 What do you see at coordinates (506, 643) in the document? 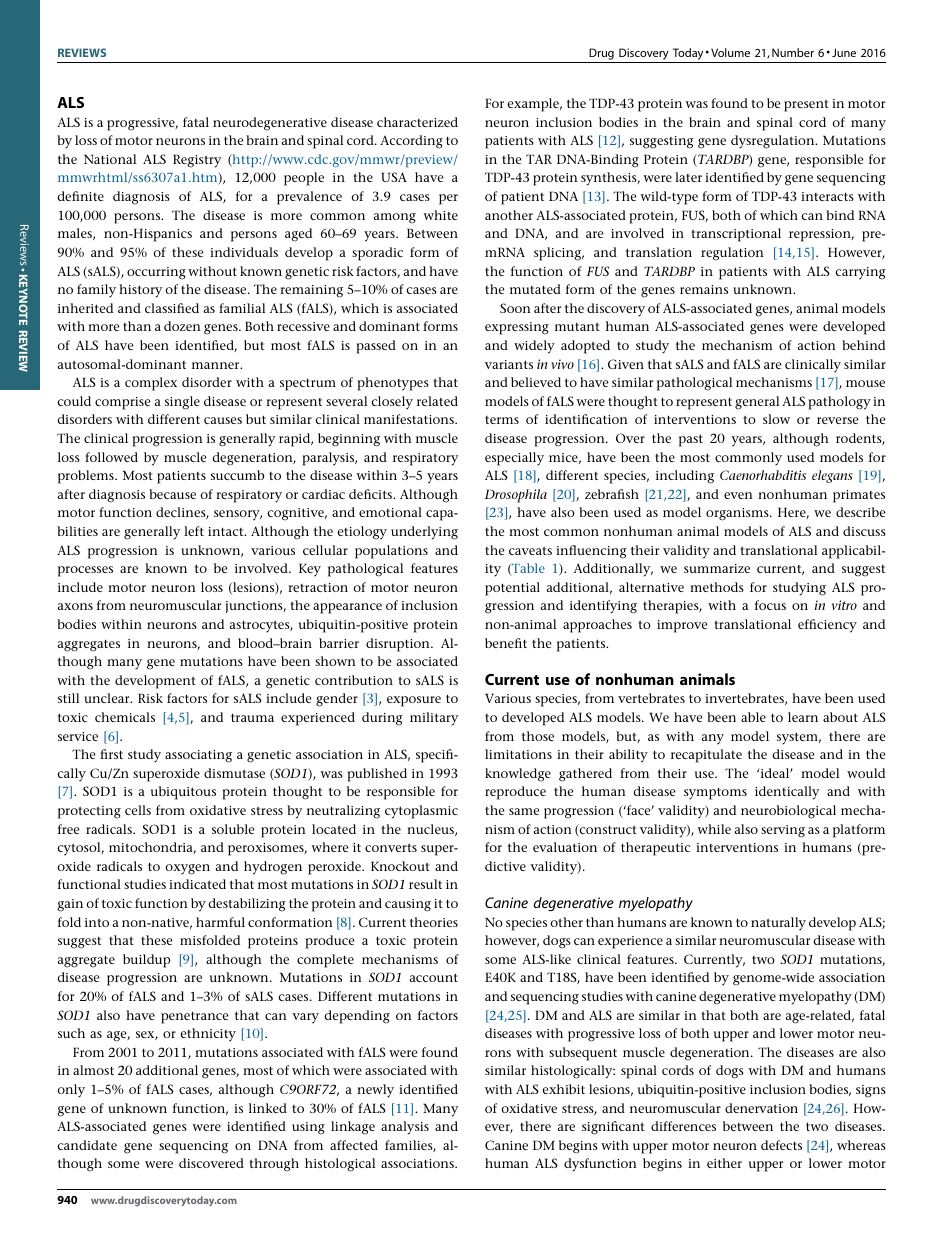
I see `benefit` at bounding box center [506, 643].
